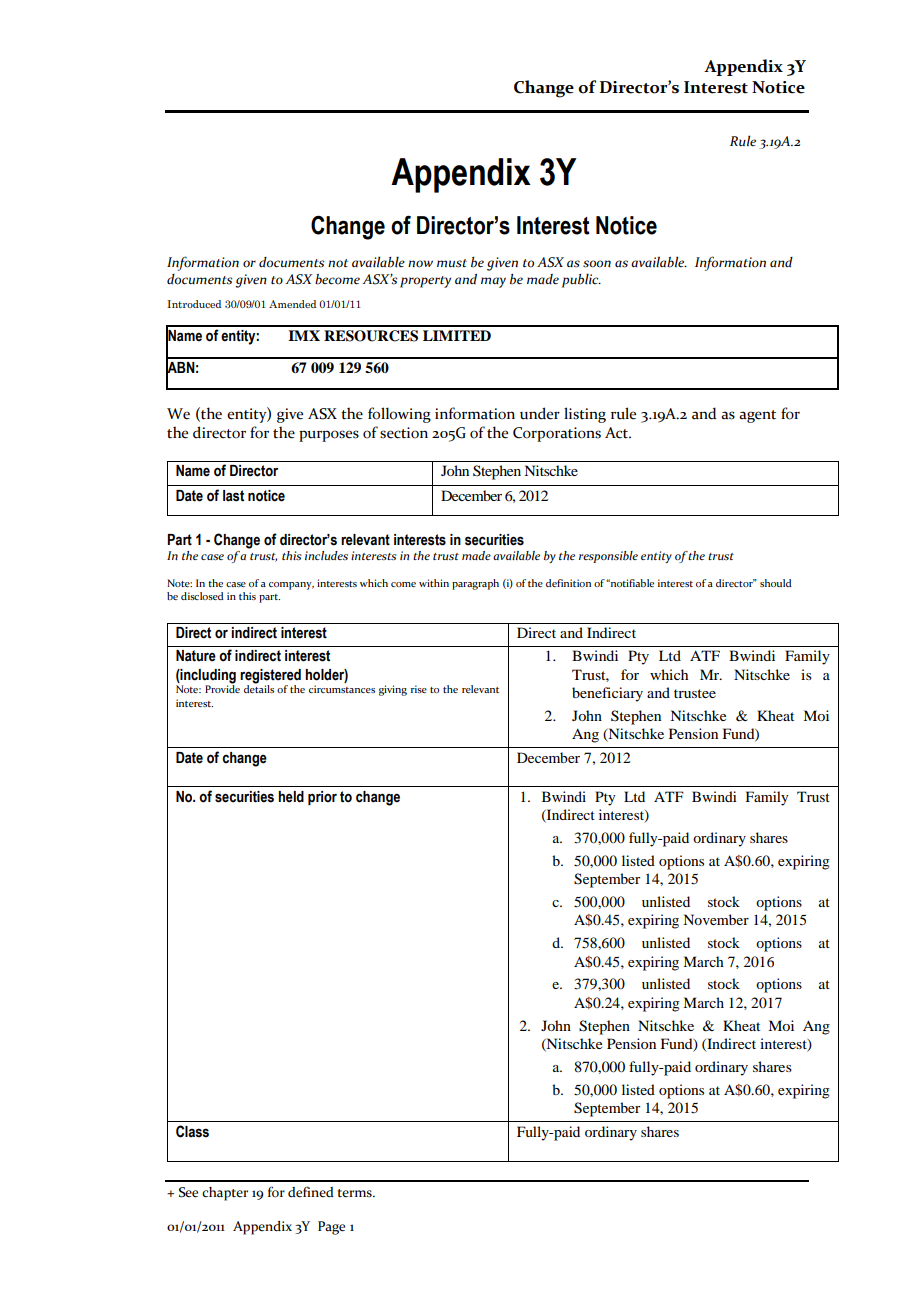  What do you see at coordinates (493, 282) in the screenshot?
I see `may` at bounding box center [493, 282].
